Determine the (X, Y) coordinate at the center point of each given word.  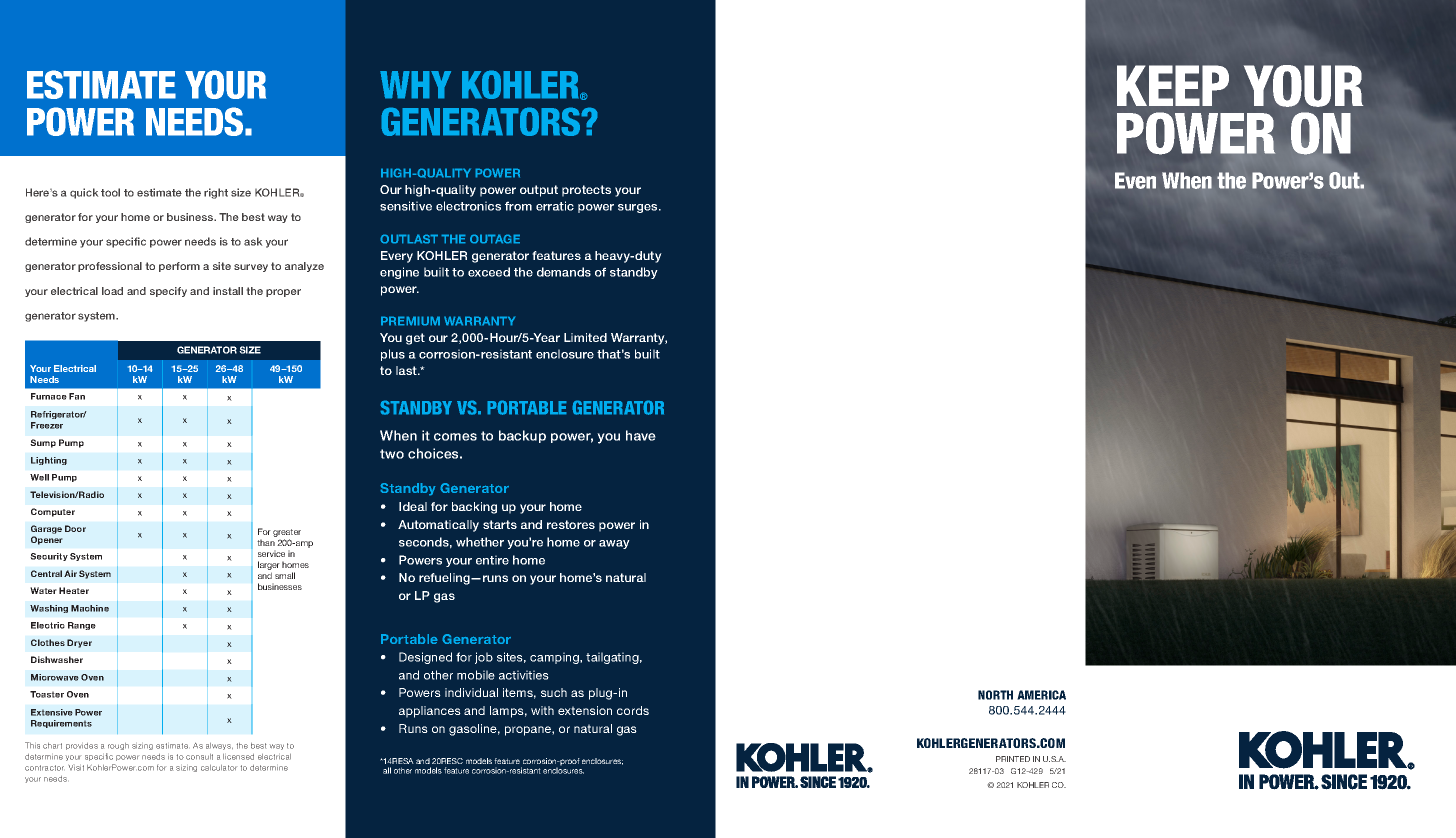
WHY (415, 85)
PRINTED (1013, 759)
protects (586, 191)
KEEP (1173, 85)
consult (199, 757)
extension (585, 710)
